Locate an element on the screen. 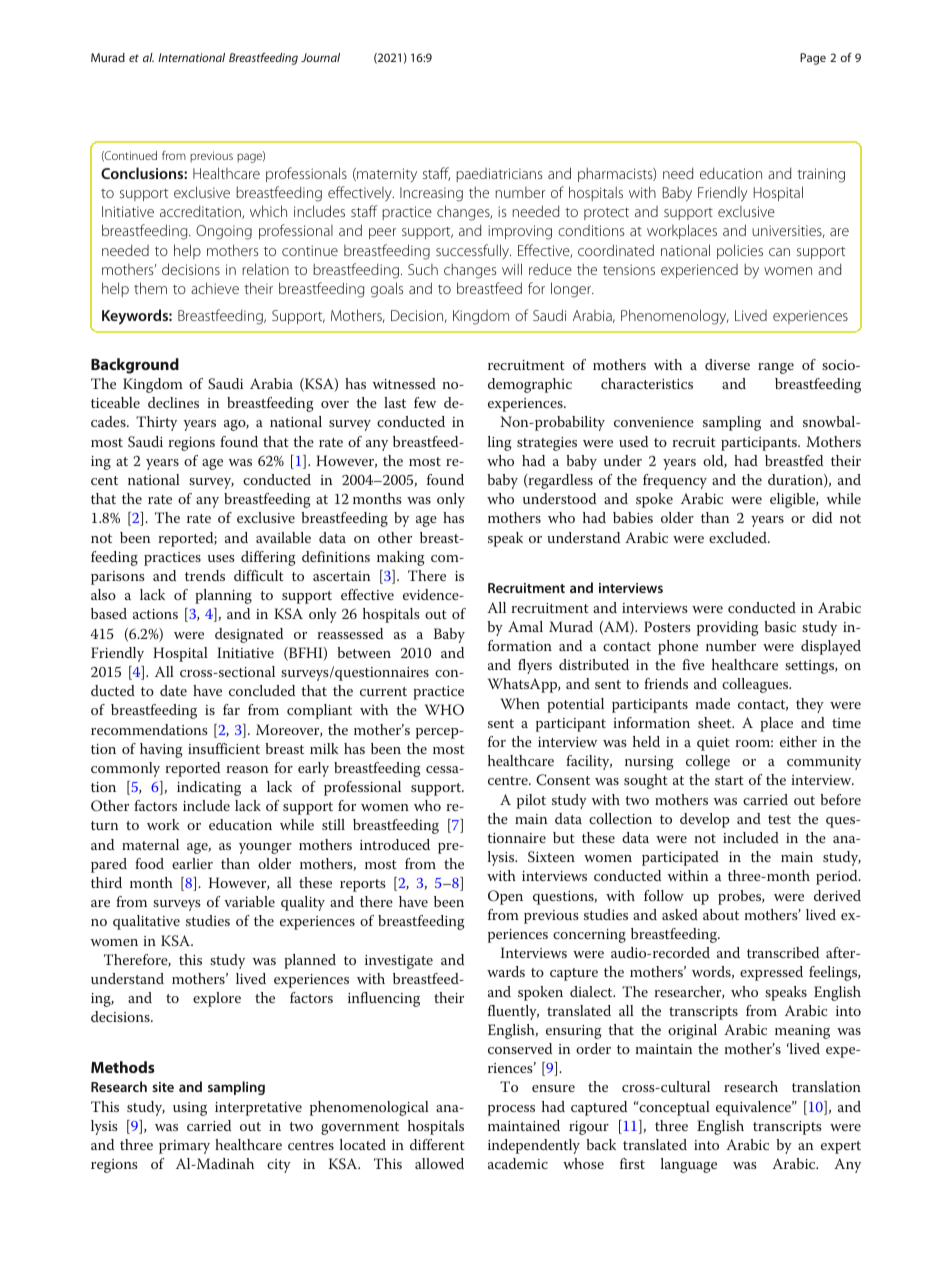 The height and width of the screenshot is (1265, 952). Journal is located at coordinates (320, 57).
